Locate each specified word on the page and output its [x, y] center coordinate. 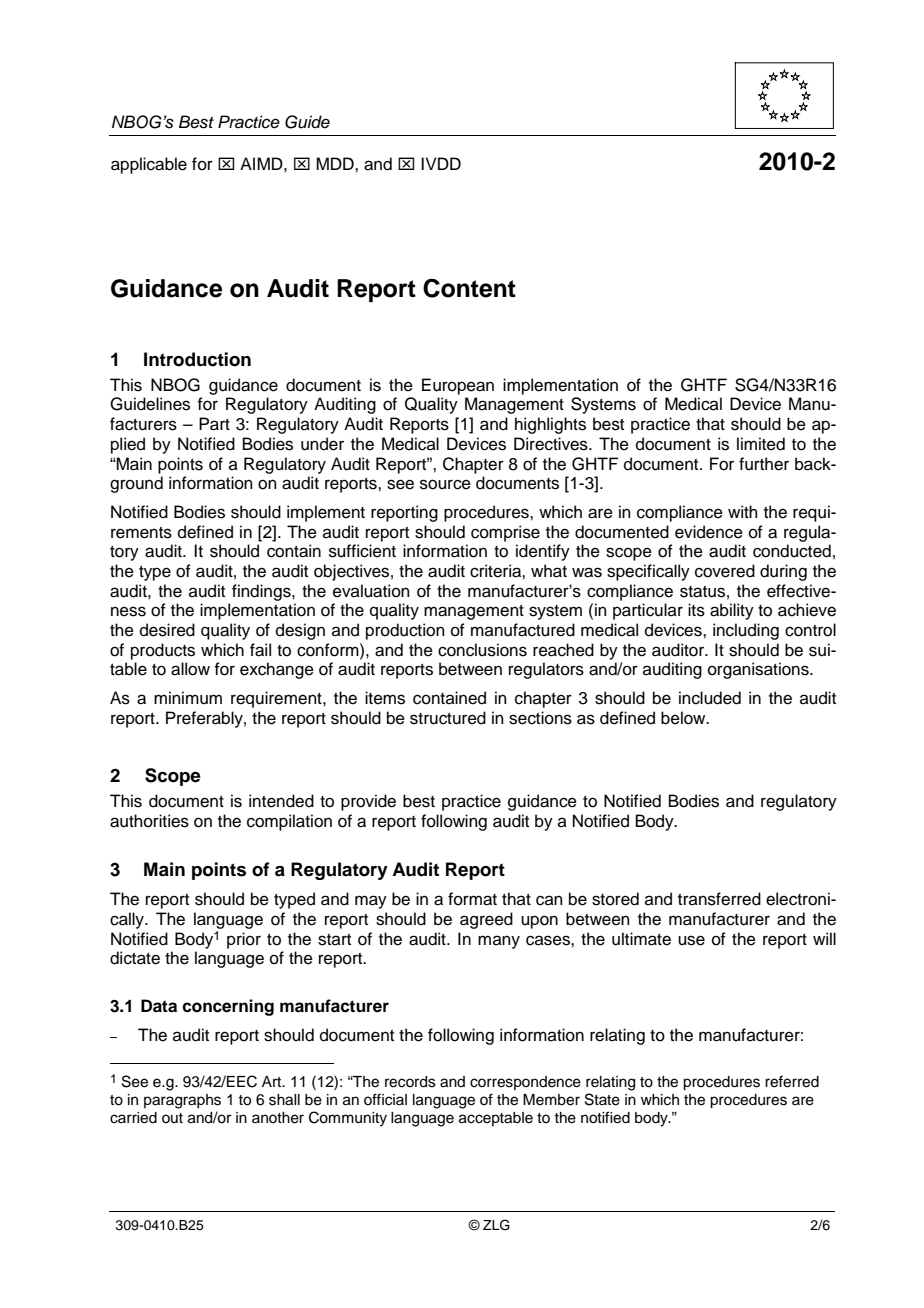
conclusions [482, 650]
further [764, 464]
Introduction [197, 359]
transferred [719, 899]
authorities [149, 821]
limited [761, 444]
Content [469, 288]
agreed [486, 920]
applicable [149, 165]
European [458, 386]
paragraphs [182, 1101]
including [746, 631]
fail [260, 650]
